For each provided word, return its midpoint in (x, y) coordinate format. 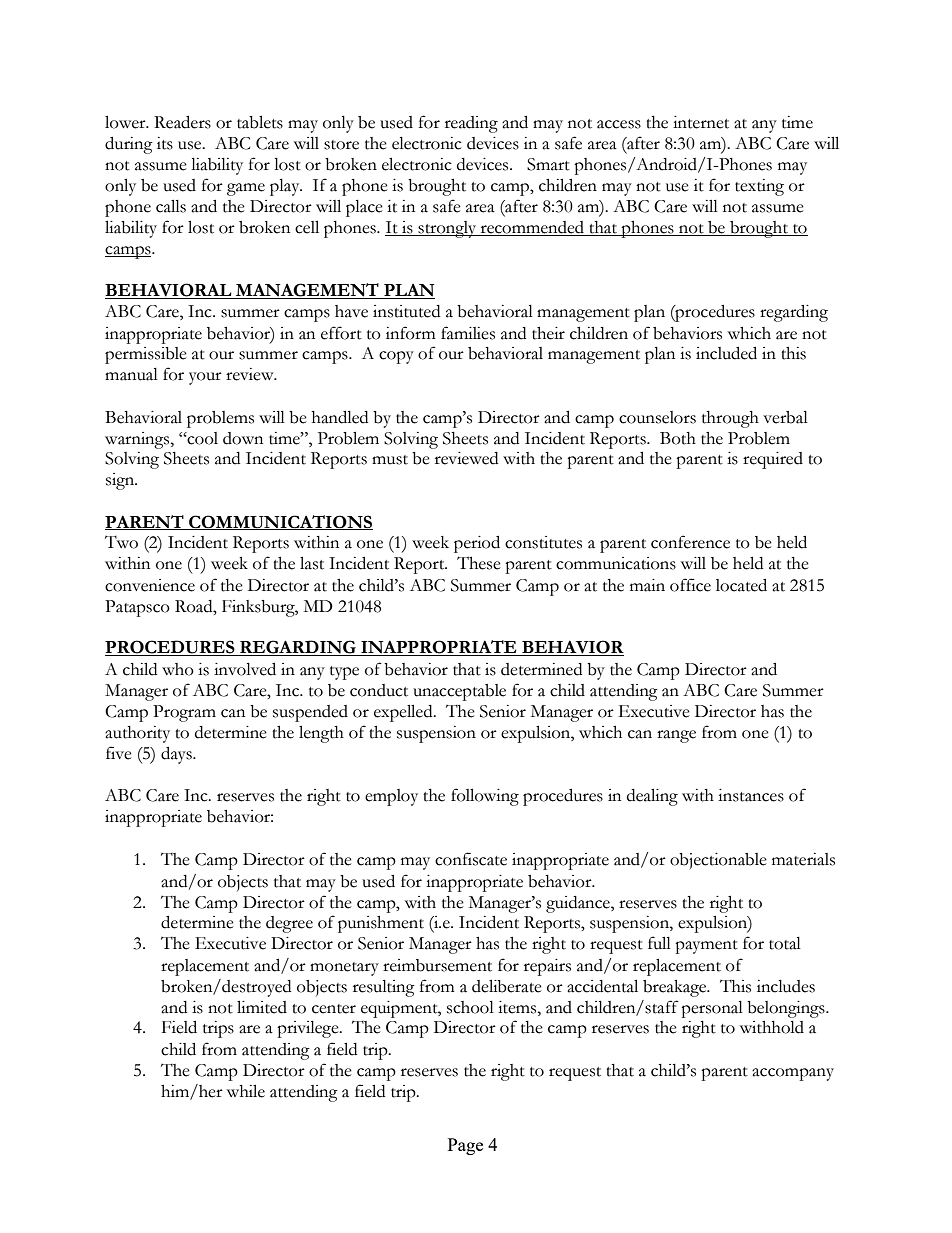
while (246, 1091)
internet (701, 122)
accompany (793, 1074)
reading (471, 124)
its (165, 143)
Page (465, 1146)
